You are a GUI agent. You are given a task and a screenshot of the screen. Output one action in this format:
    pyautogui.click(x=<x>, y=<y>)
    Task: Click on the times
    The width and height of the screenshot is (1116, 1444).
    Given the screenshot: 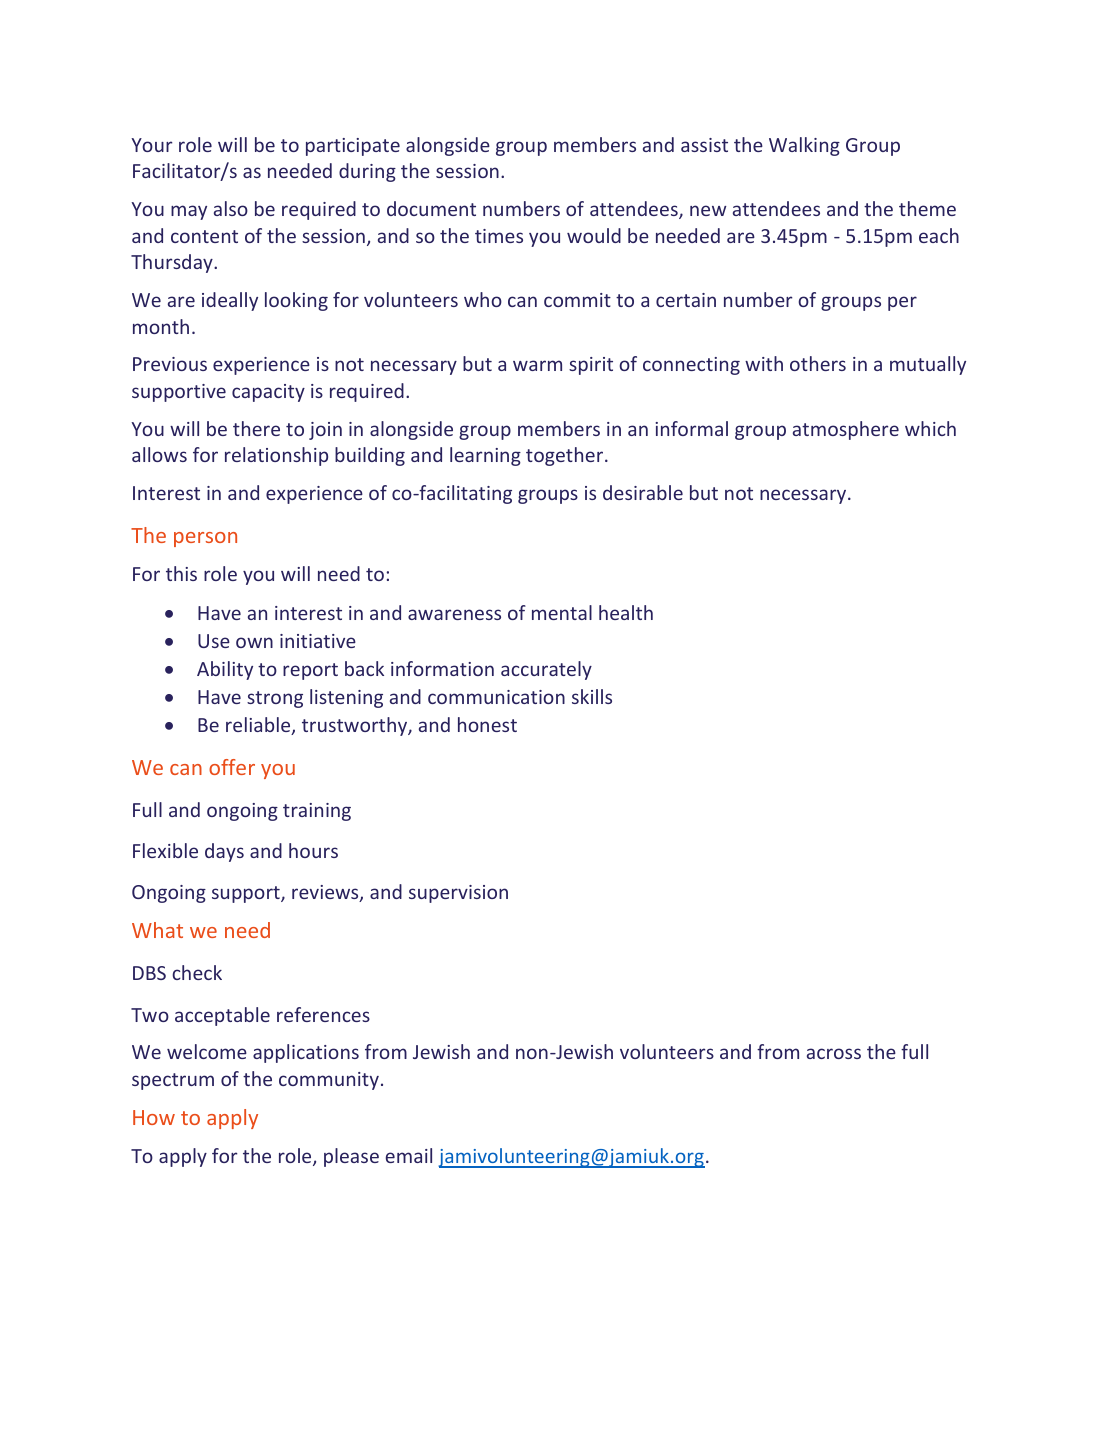 What is the action you would take?
    pyautogui.click(x=499, y=236)
